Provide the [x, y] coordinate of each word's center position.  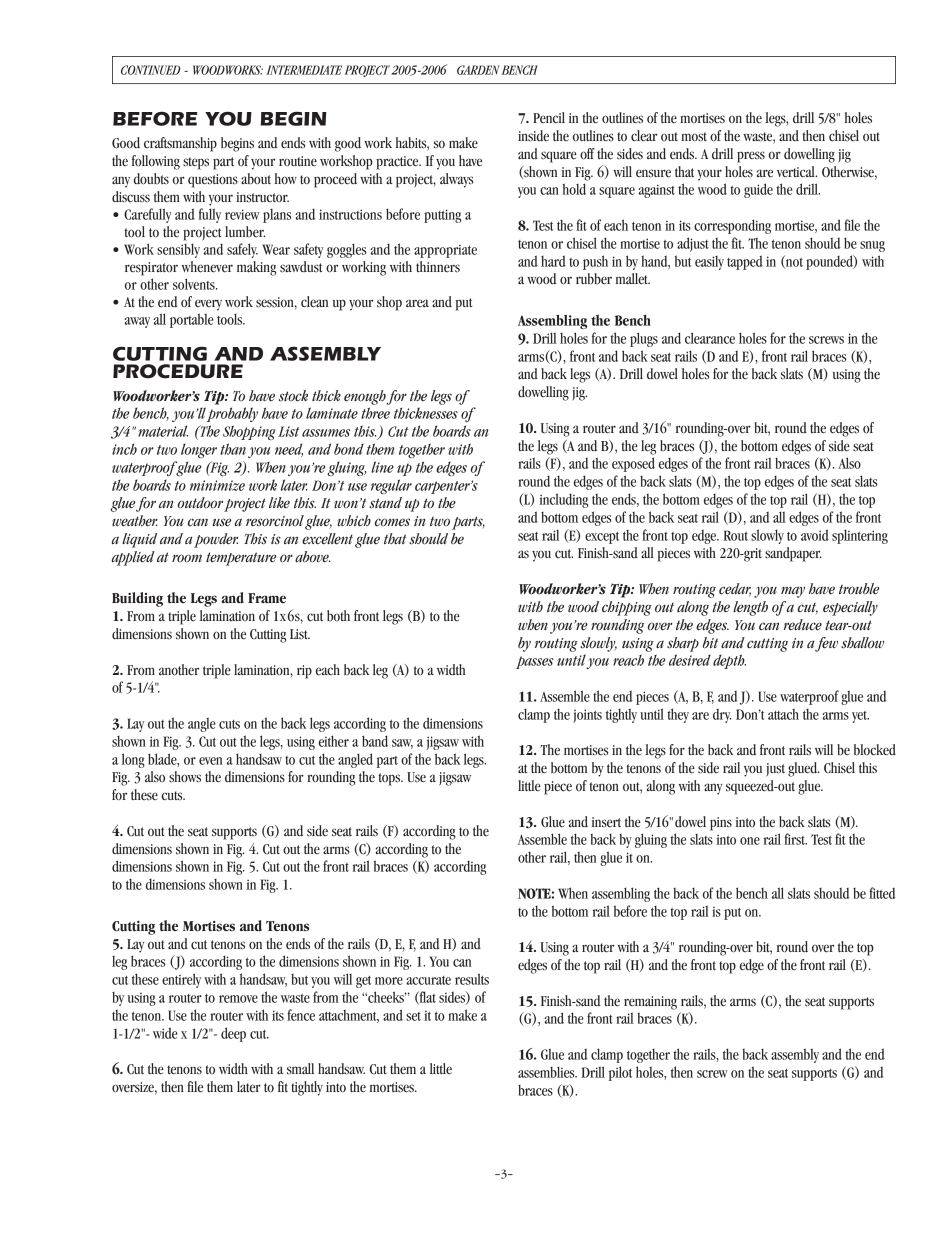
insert [606, 822]
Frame [267, 598]
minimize [217, 485]
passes [535, 662]
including [563, 500]
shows [185, 777]
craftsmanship [180, 144]
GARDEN [478, 70]
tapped [745, 262]
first [795, 839]
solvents [195, 284]
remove [238, 999]
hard [553, 261]
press [751, 157]
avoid [815, 535]
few [826, 644]
